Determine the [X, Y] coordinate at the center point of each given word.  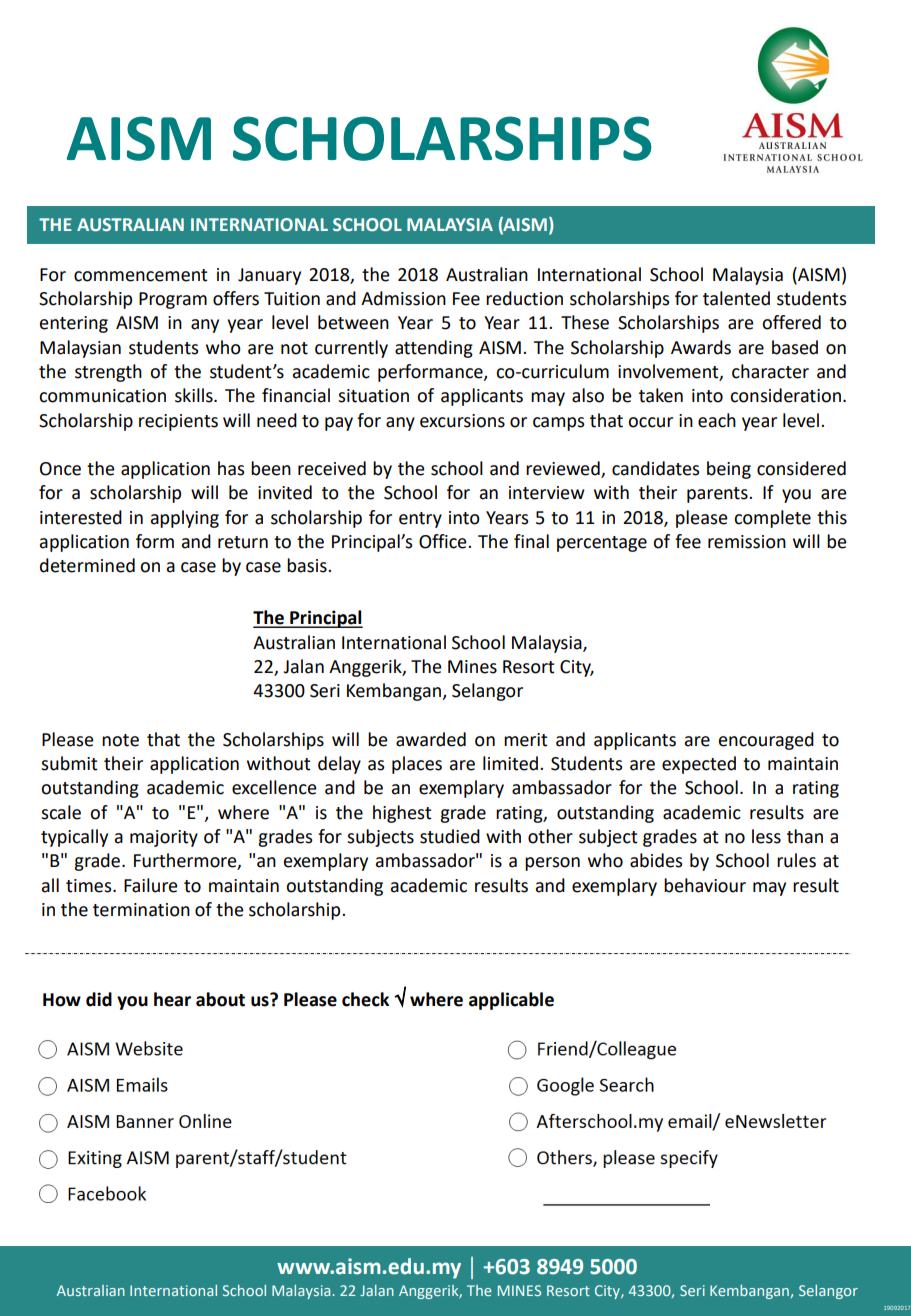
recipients [178, 422]
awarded [431, 739]
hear [172, 999]
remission [747, 542]
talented [736, 298]
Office [444, 541]
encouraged [766, 741]
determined [87, 565]
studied [450, 836]
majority [164, 838]
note [120, 740]
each [717, 420]
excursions [462, 421]
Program [173, 300]
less [766, 836]
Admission [403, 298]
